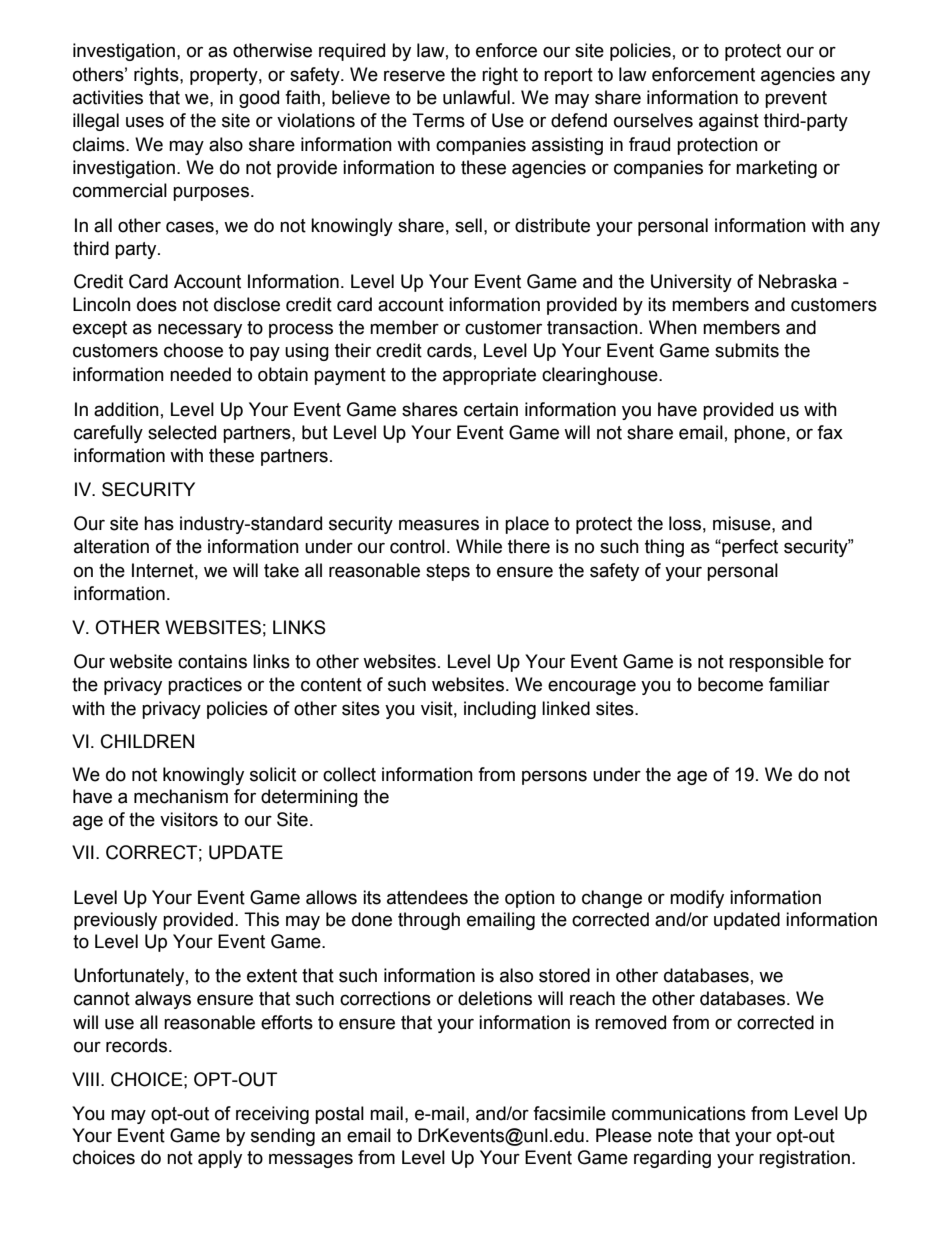 This screenshot has width=952, height=1233. Describe the element at coordinates (679, 1113) in the screenshot. I see `communications` at that location.
